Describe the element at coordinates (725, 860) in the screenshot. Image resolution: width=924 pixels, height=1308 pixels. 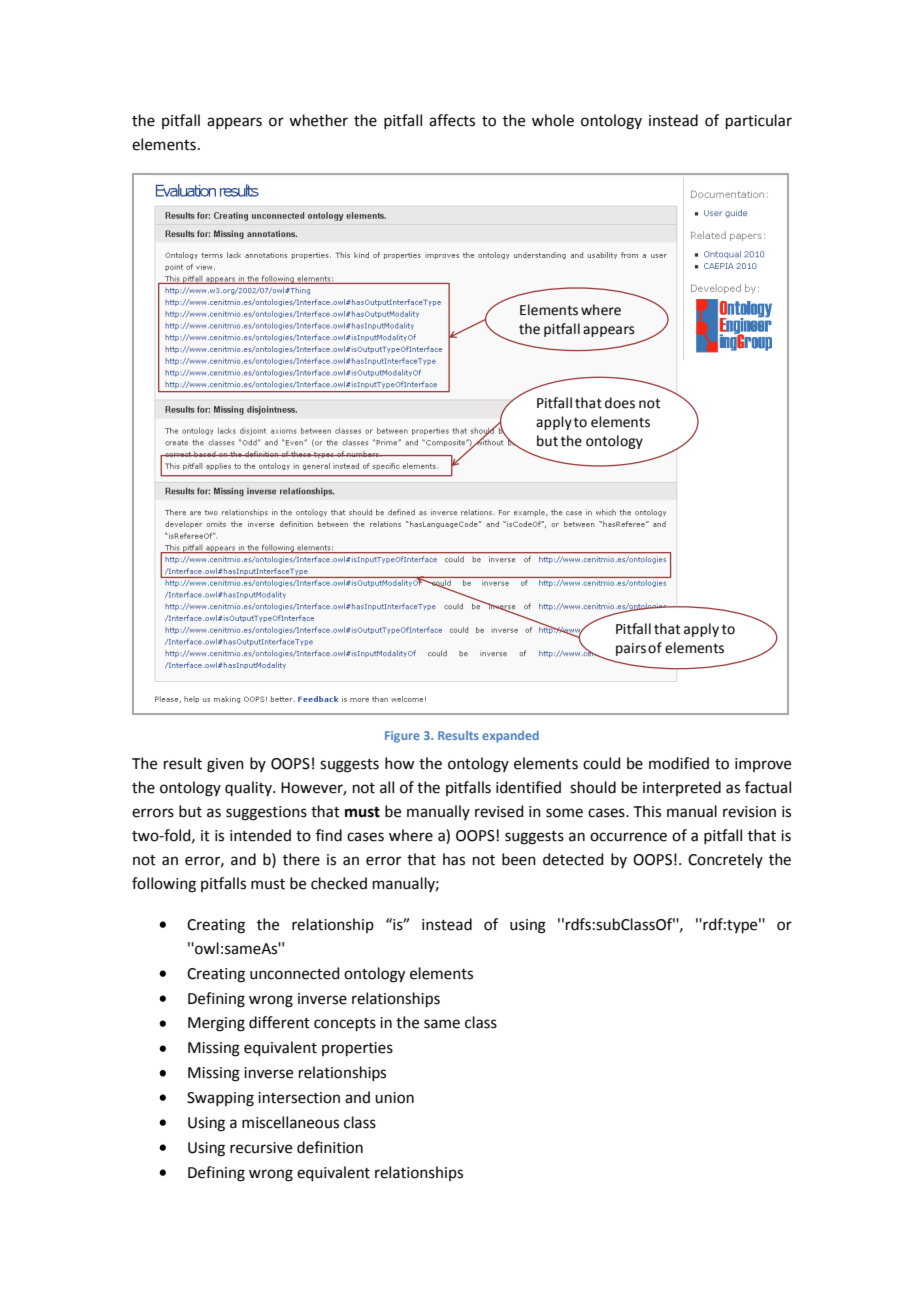
I see `Concretely` at that location.
